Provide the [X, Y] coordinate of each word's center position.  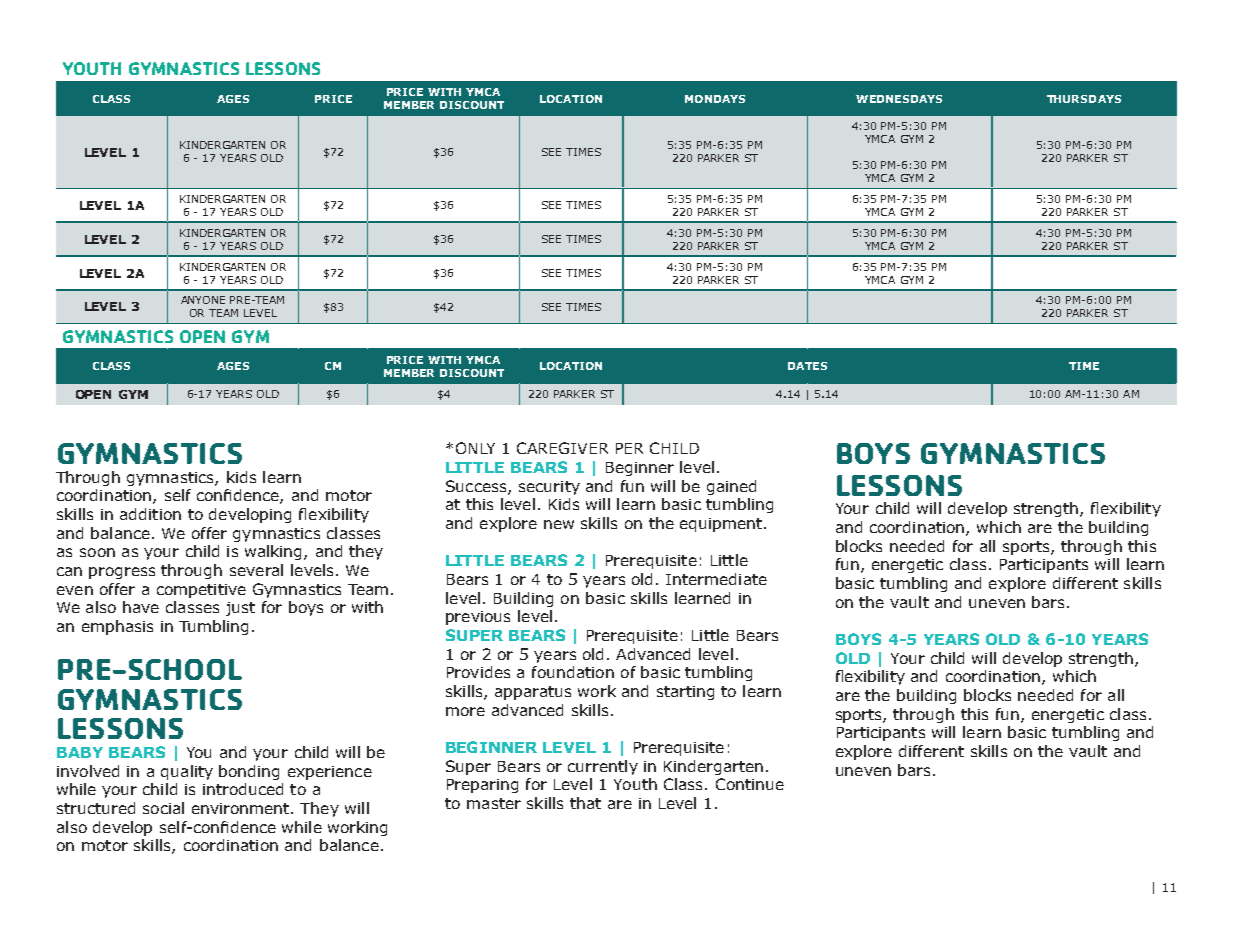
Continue [750, 784]
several [256, 570]
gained [731, 487]
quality [187, 772]
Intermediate [716, 579]
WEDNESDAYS [899, 99]
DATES [807, 366]
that [585, 803]
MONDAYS [715, 99]
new [559, 524]
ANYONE [203, 300]
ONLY [475, 448]
